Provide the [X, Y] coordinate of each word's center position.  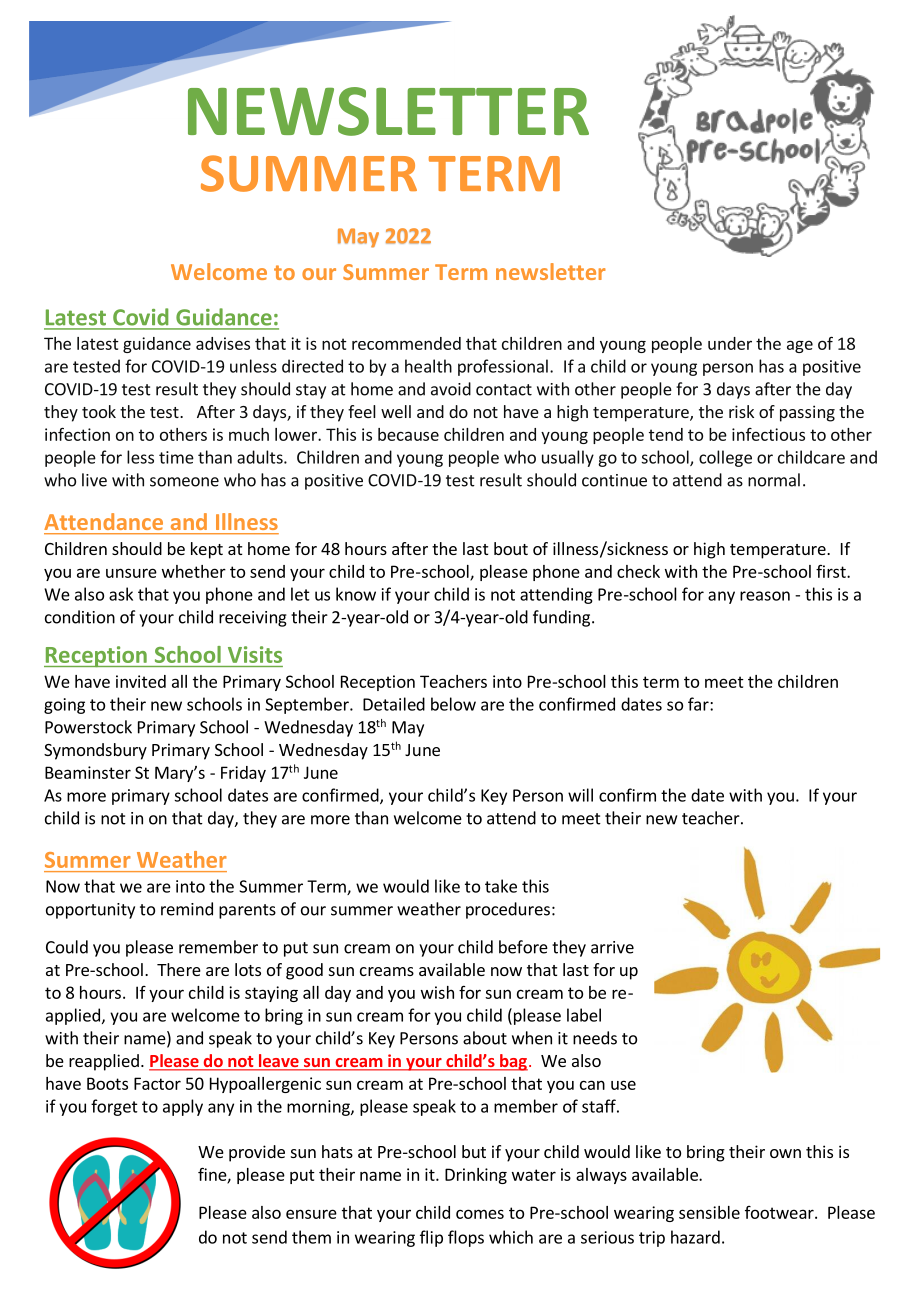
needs [595, 1038]
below [453, 704]
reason [765, 596]
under [730, 343]
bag [513, 1062]
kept [207, 550]
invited [141, 681]
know [356, 594]
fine [213, 1175]
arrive [612, 947]
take [501, 886]
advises [223, 343]
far [699, 704]
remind [187, 909]
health [428, 366]
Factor [157, 1083]
